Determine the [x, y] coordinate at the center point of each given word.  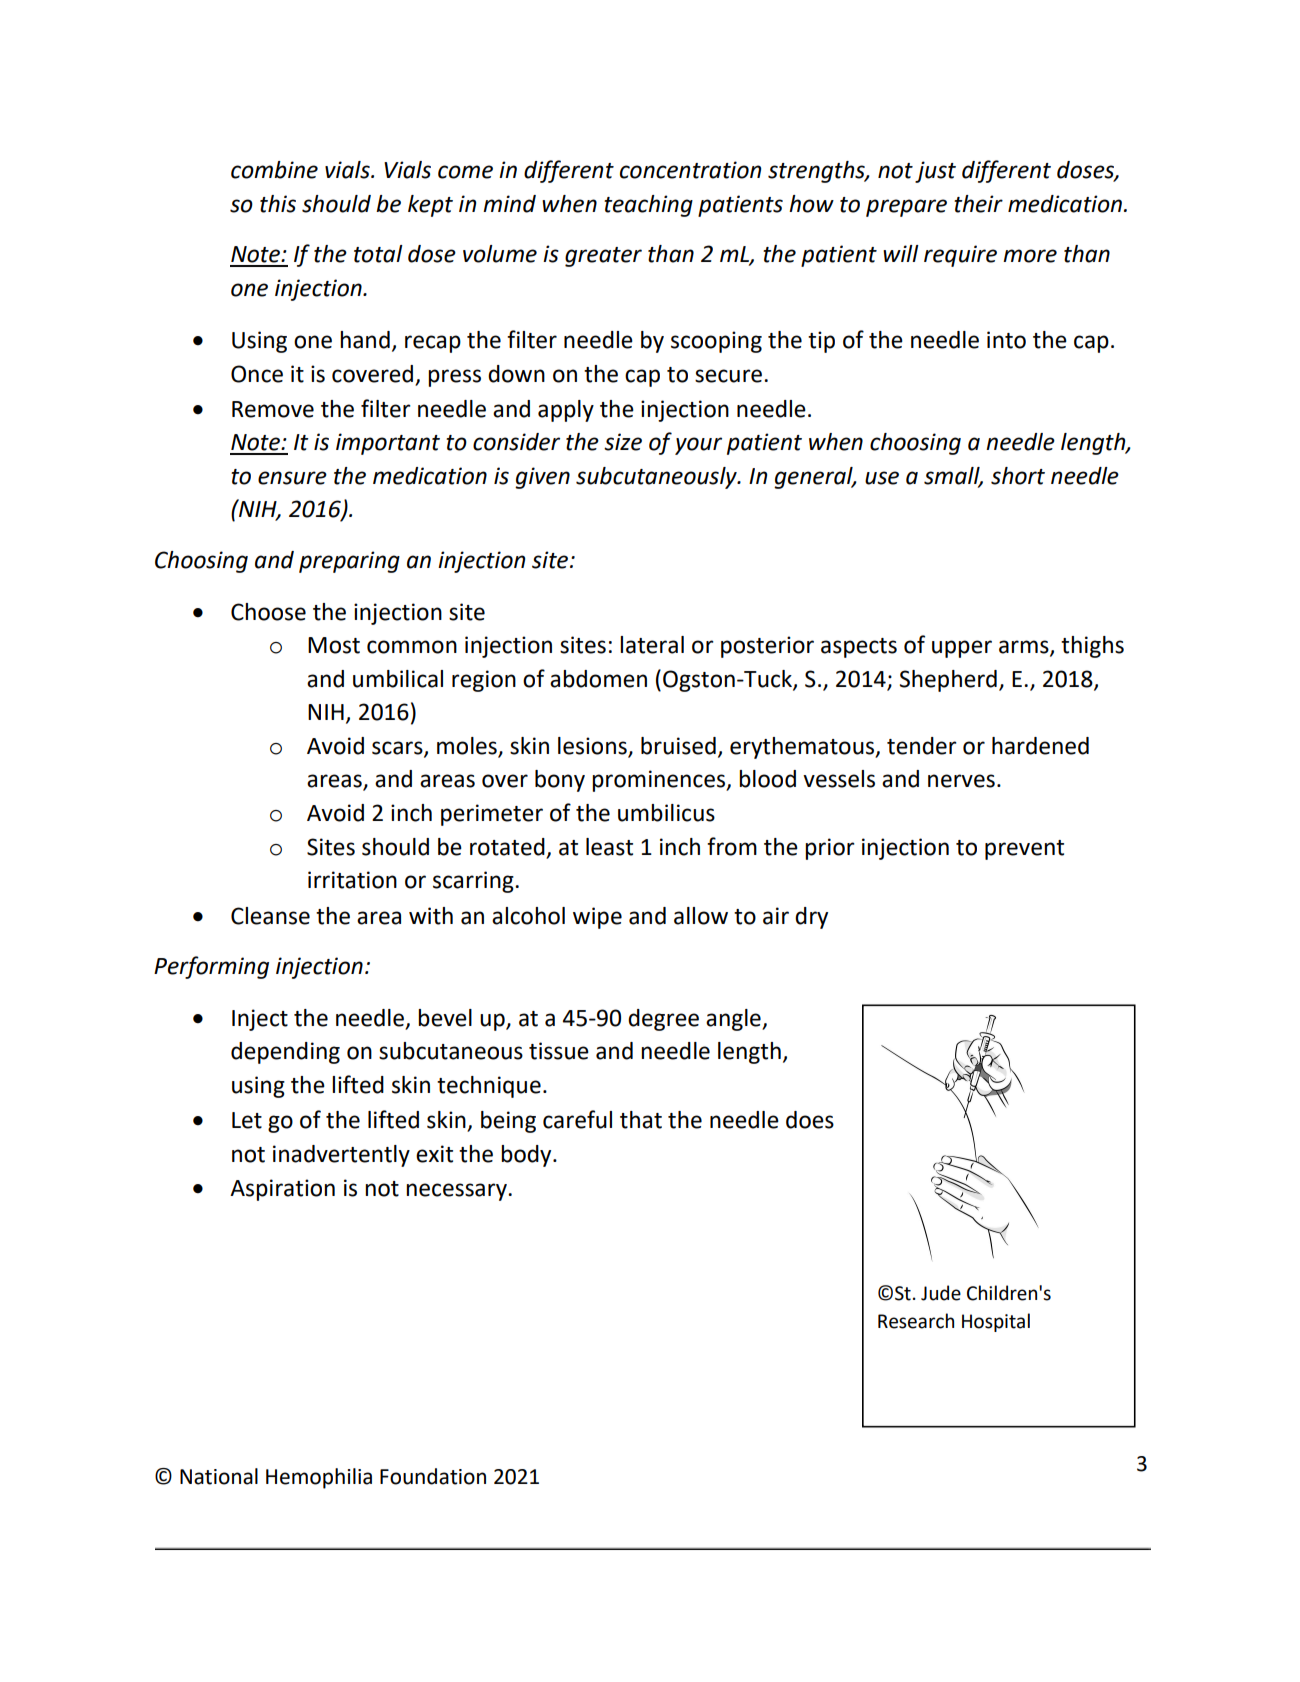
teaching [648, 206]
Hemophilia [319, 1478]
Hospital [996, 1322]
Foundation [433, 1476]
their [978, 204]
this [278, 204]
